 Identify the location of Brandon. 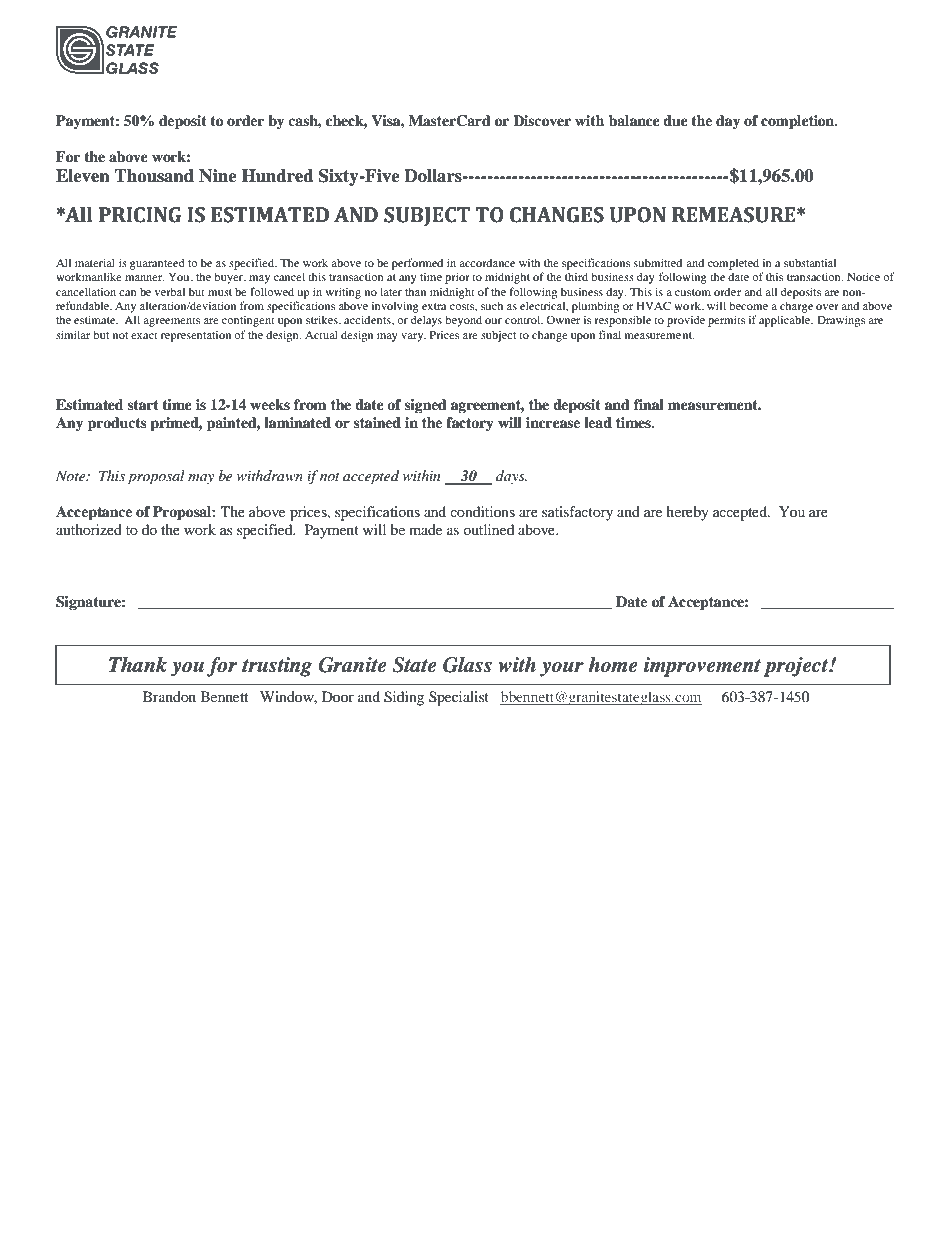
(169, 696).
